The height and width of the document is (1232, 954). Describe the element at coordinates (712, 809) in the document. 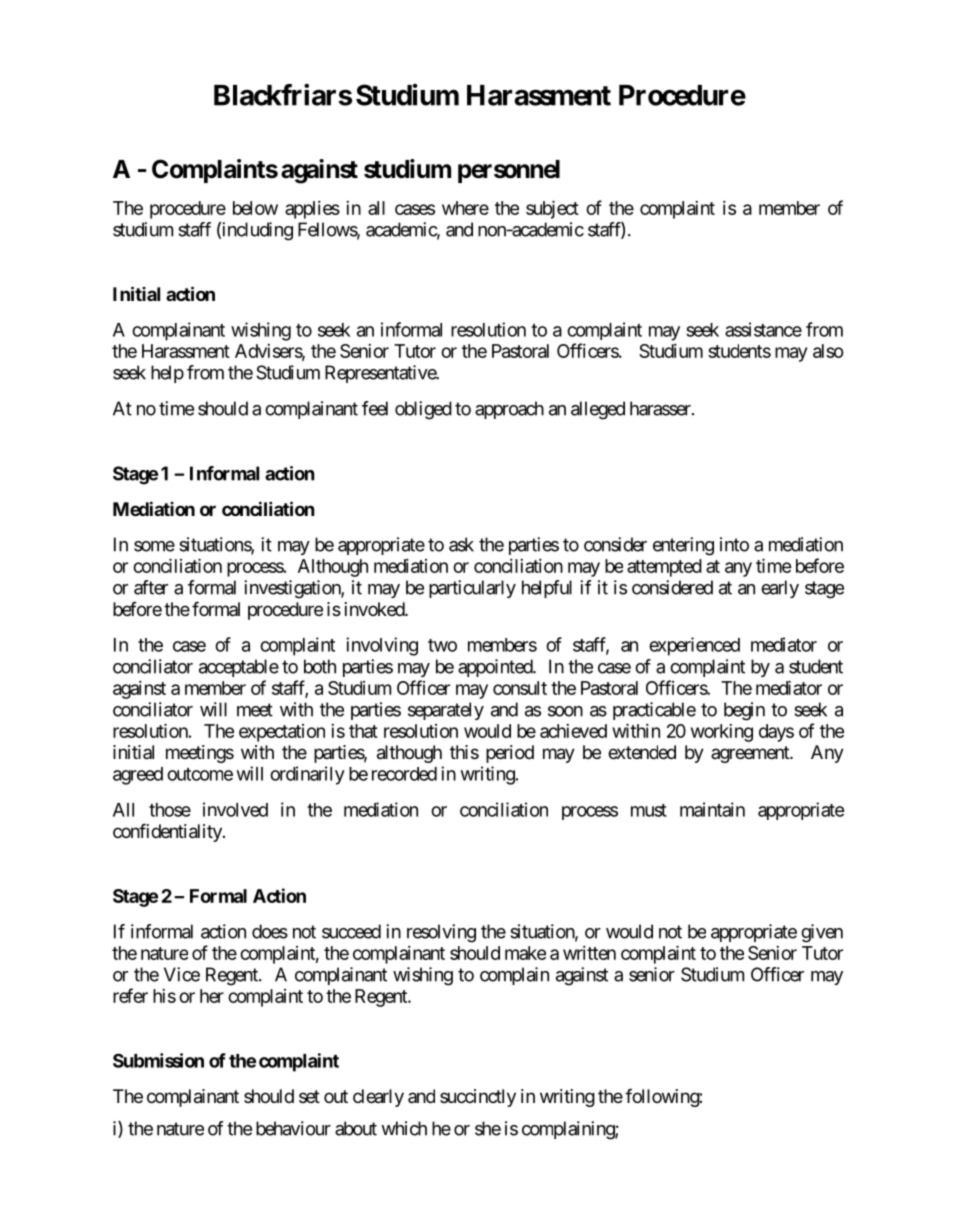

I see `maintain` at that location.
